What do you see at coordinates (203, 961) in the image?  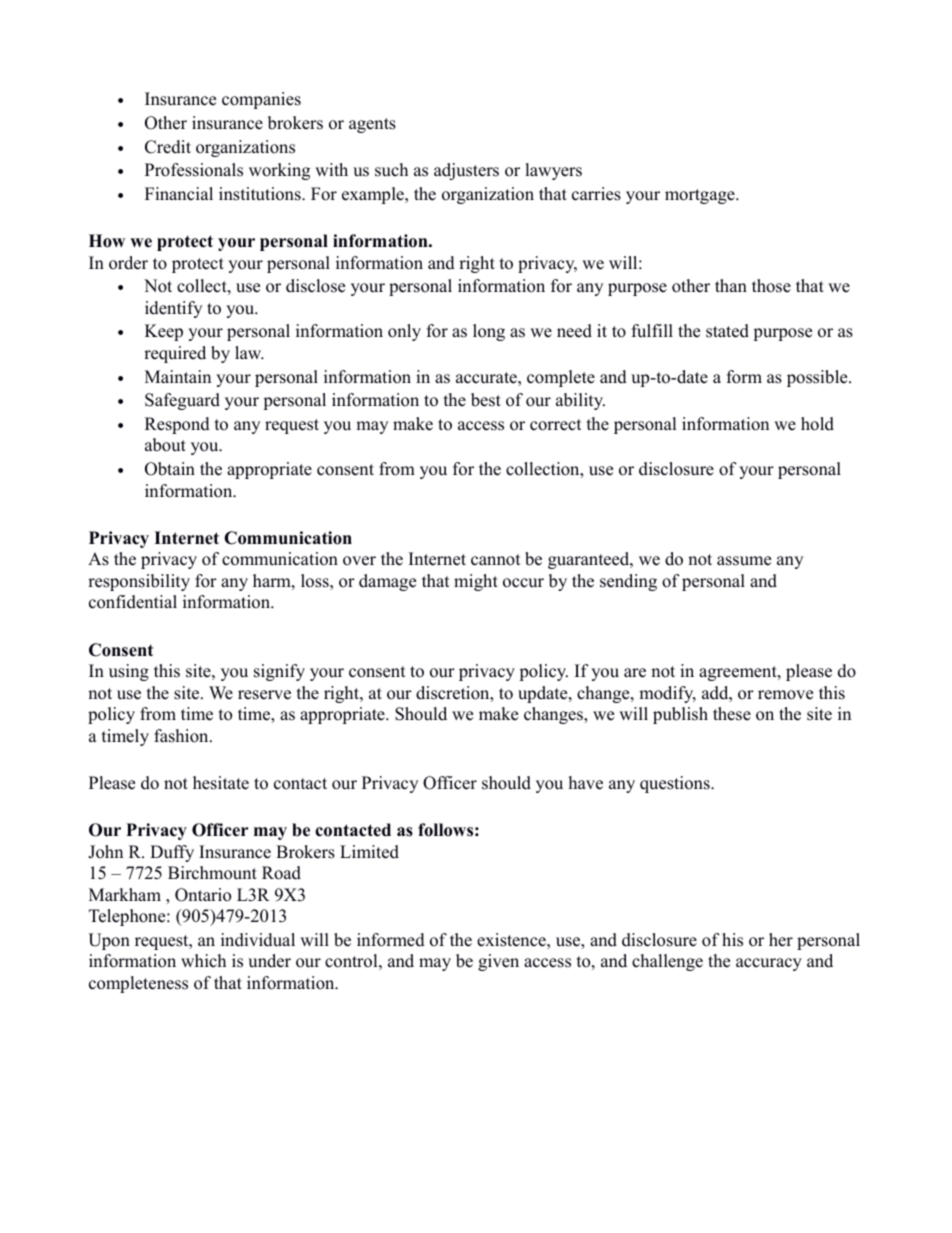 I see `which` at bounding box center [203, 961].
